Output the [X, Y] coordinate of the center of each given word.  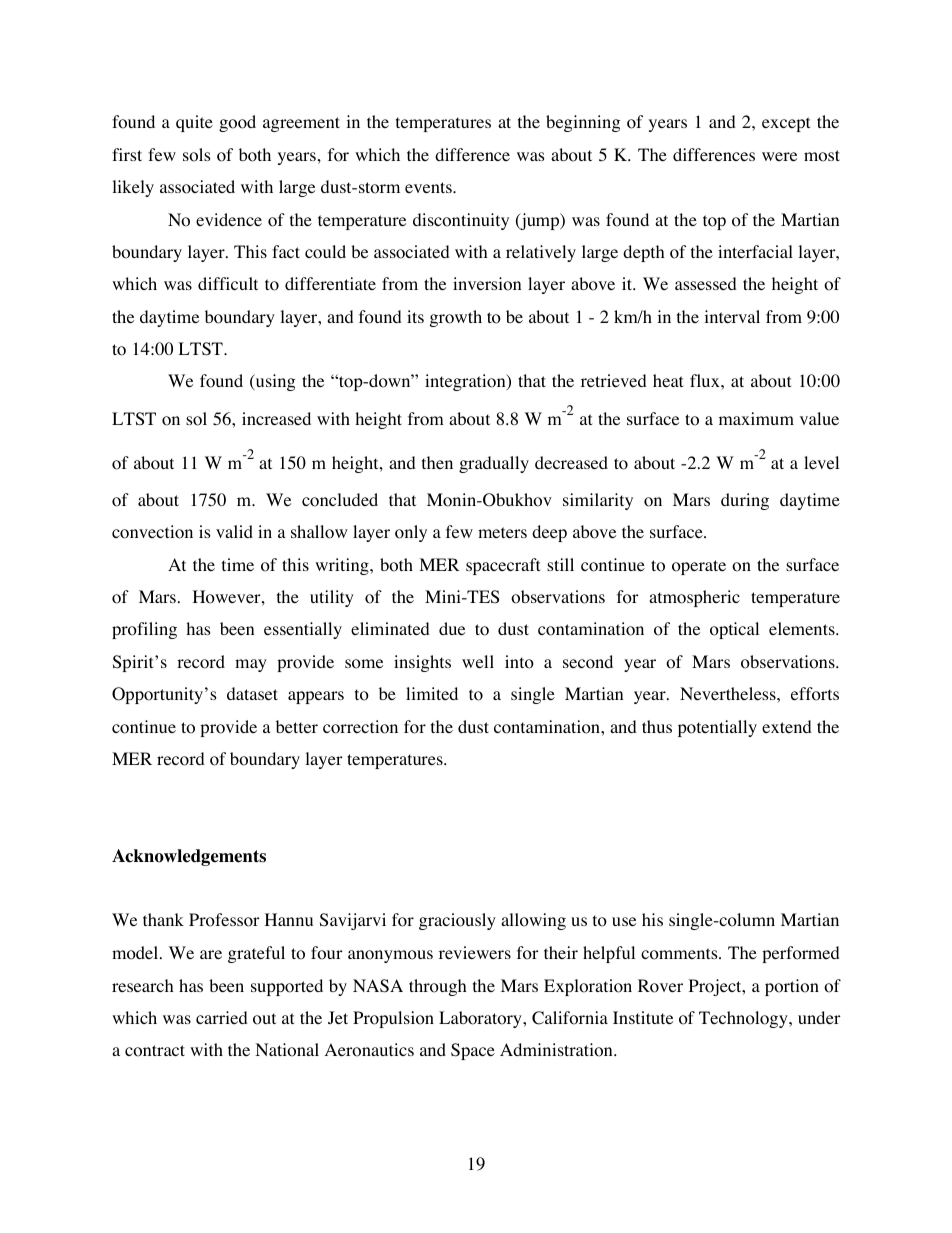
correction [360, 727]
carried [222, 1017]
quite [194, 123]
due [452, 628]
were [779, 156]
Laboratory [481, 1019]
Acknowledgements [189, 857]
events [429, 187]
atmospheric [694, 598]
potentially [717, 728]
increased [276, 418]
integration [466, 382]
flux [706, 380]
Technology [744, 1019]
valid [234, 531]
